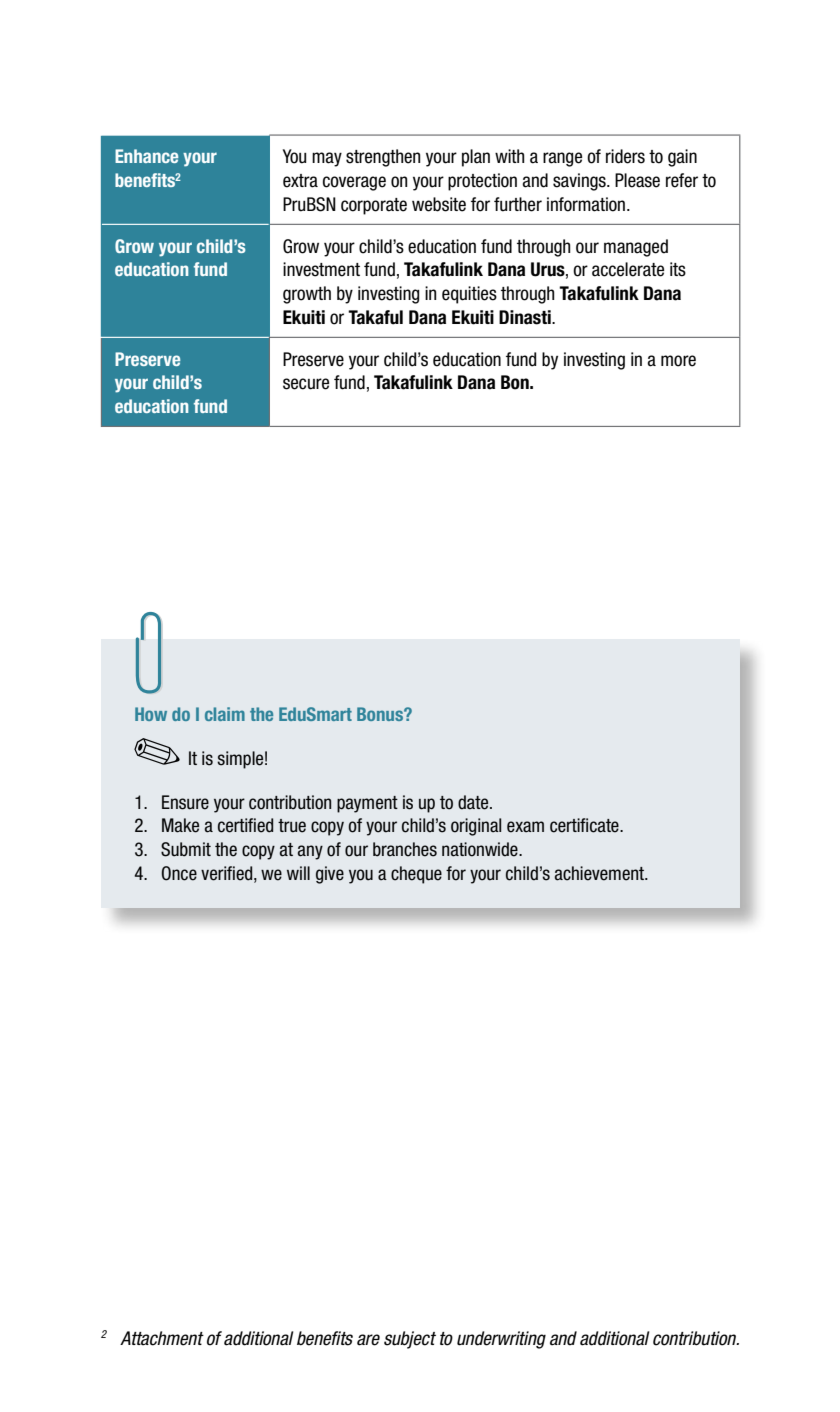 The width and height of the image is (840, 1412). What do you see at coordinates (439, 204) in the image?
I see `website` at bounding box center [439, 204].
